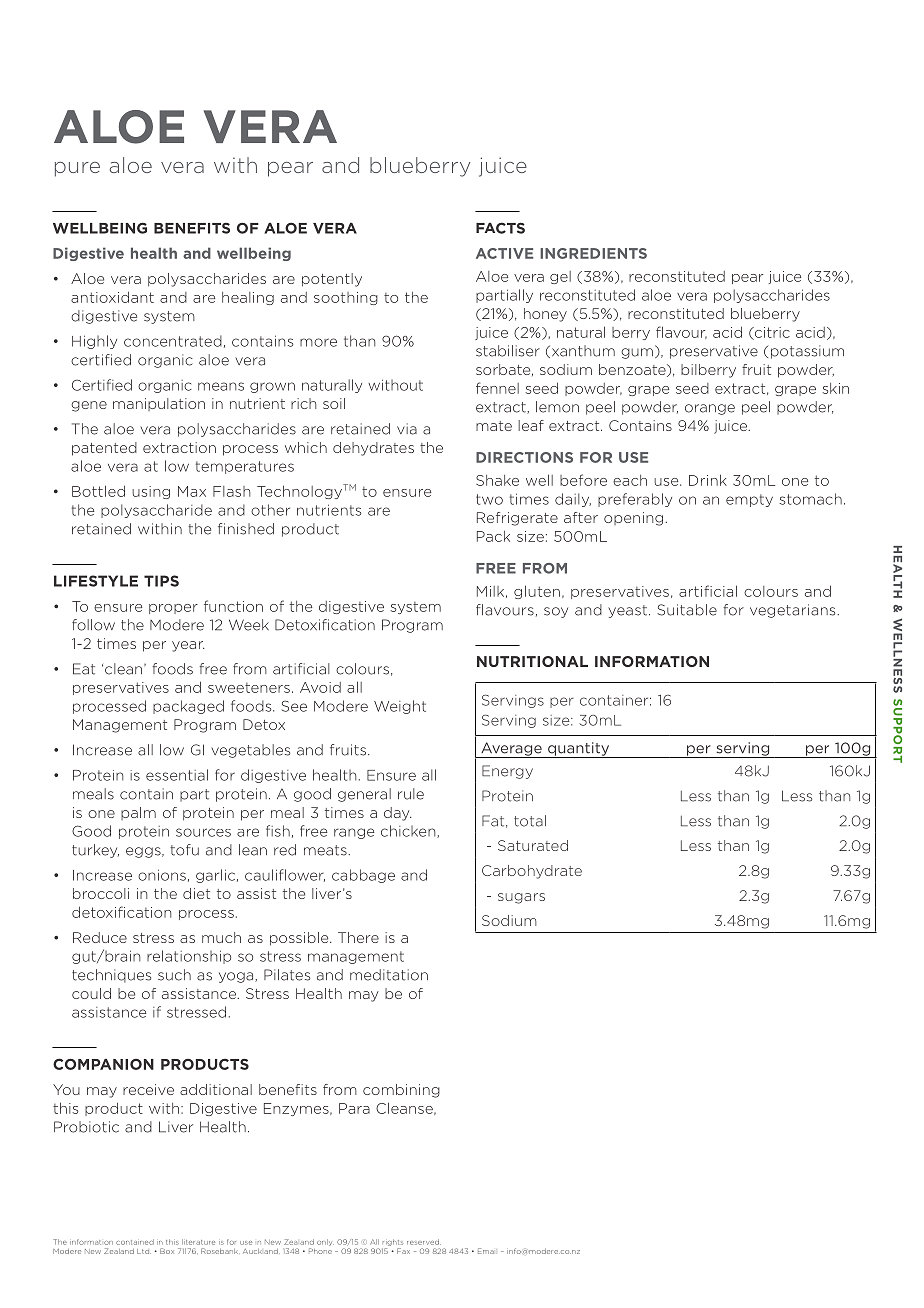 The height and width of the document is (1308, 924). Describe the element at coordinates (708, 480) in the document. I see `Drink` at that location.
